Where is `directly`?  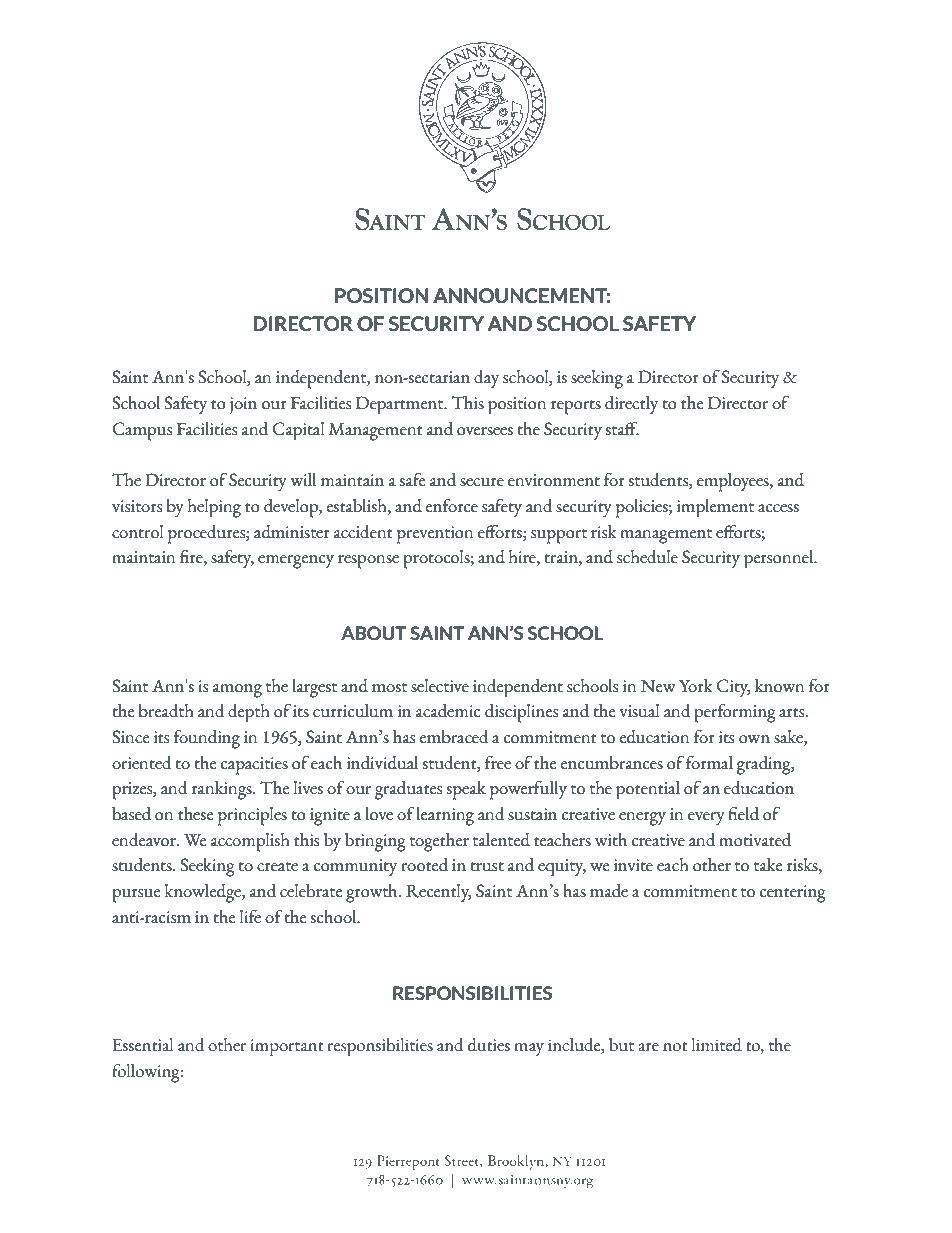 directly is located at coordinates (631, 405).
